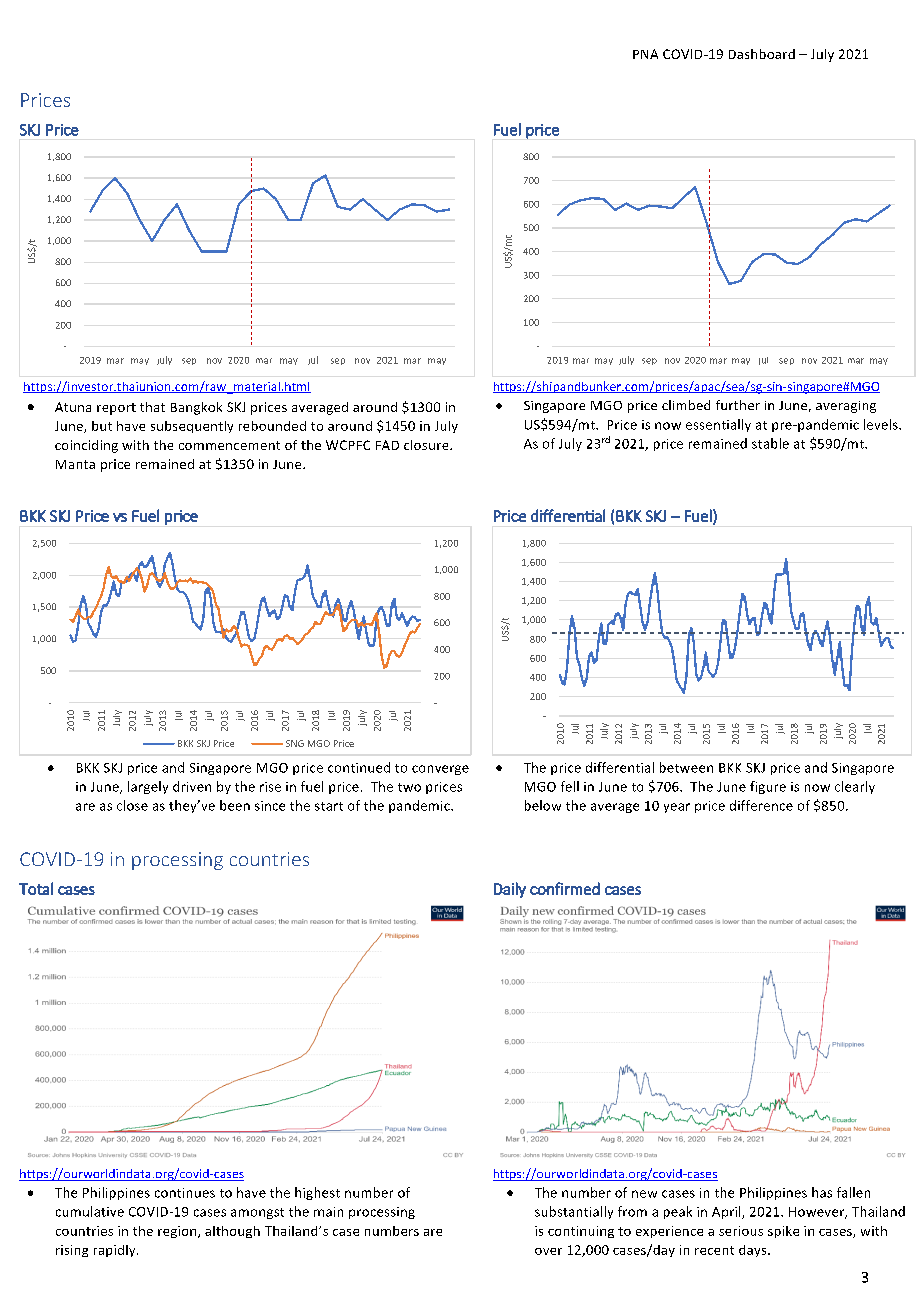 The height and width of the image is (1308, 924). What do you see at coordinates (686, 767) in the image?
I see `between` at bounding box center [686, 767].
